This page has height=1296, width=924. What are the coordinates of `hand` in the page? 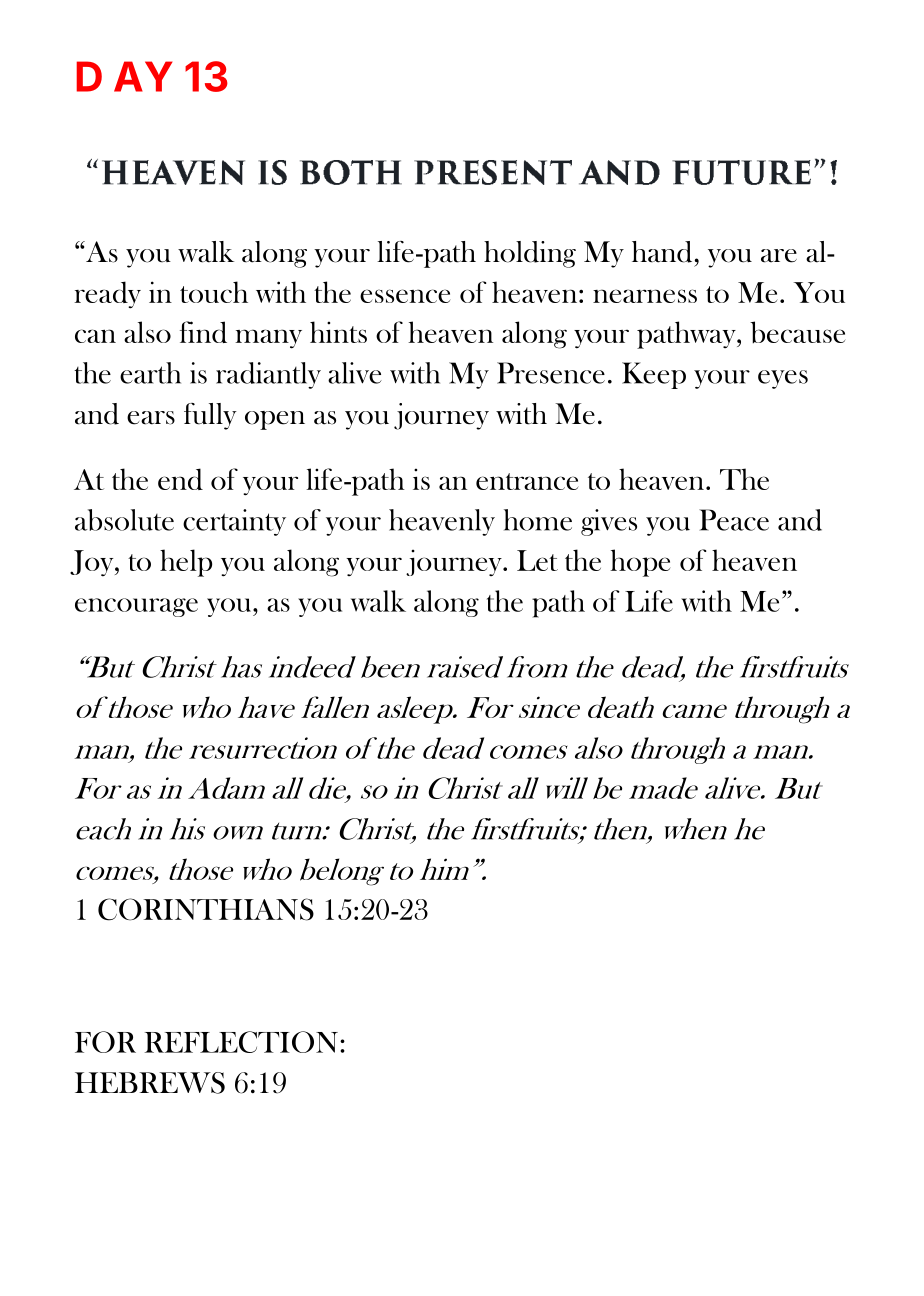 It's located at (662, 252).
